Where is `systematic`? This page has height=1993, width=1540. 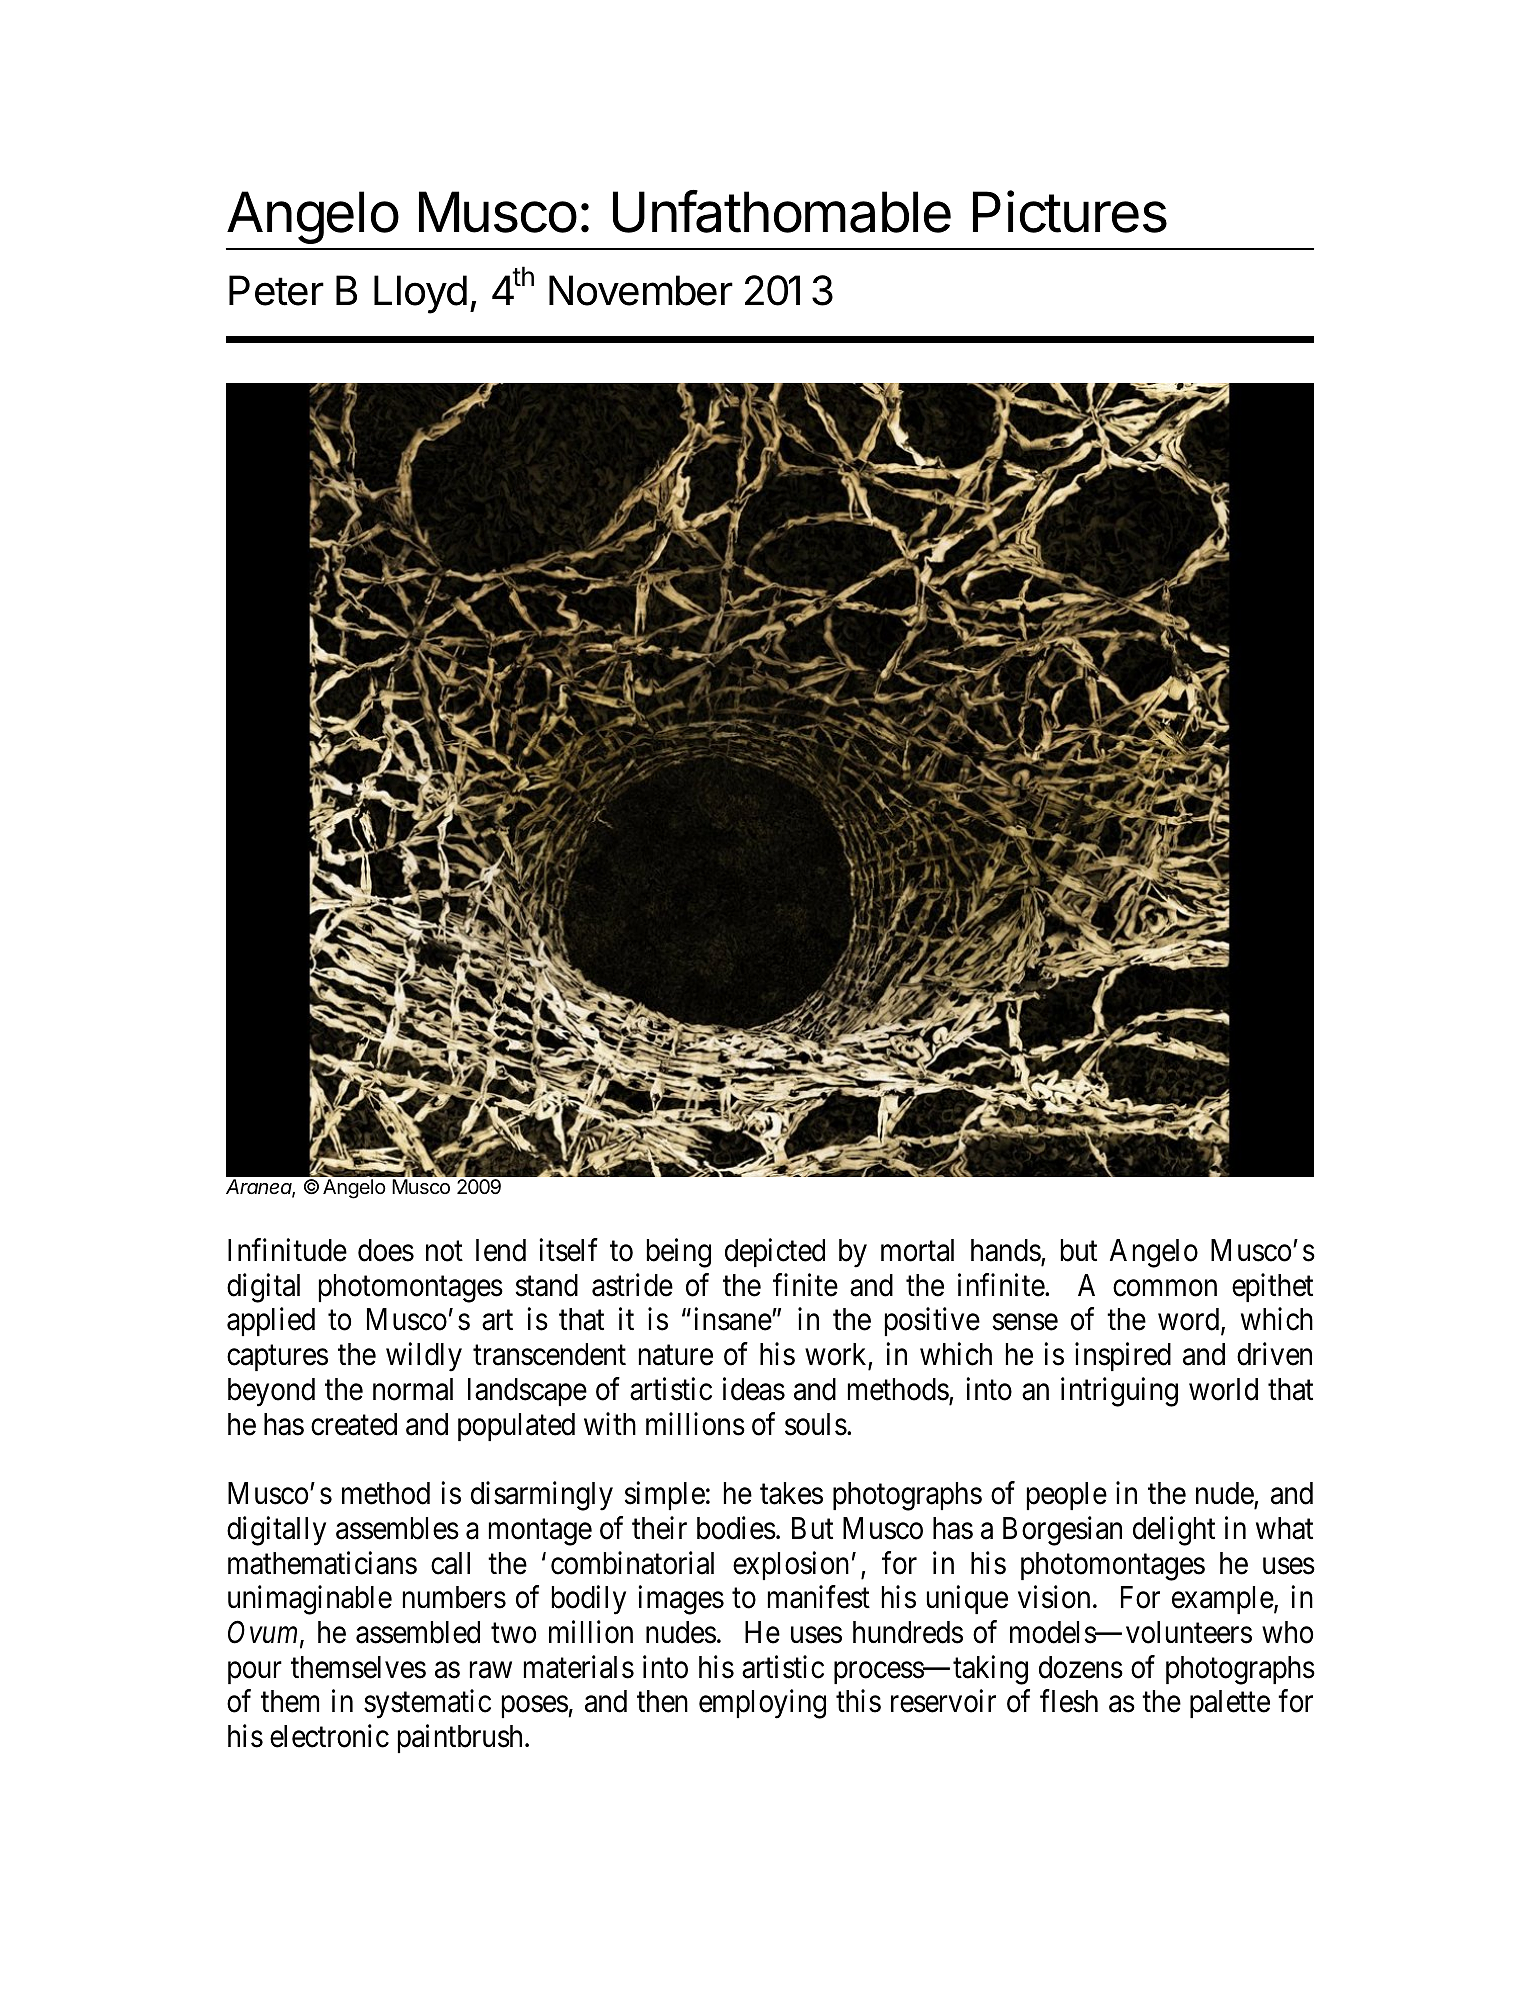 systematic is located at coordinates (427, 1704).
